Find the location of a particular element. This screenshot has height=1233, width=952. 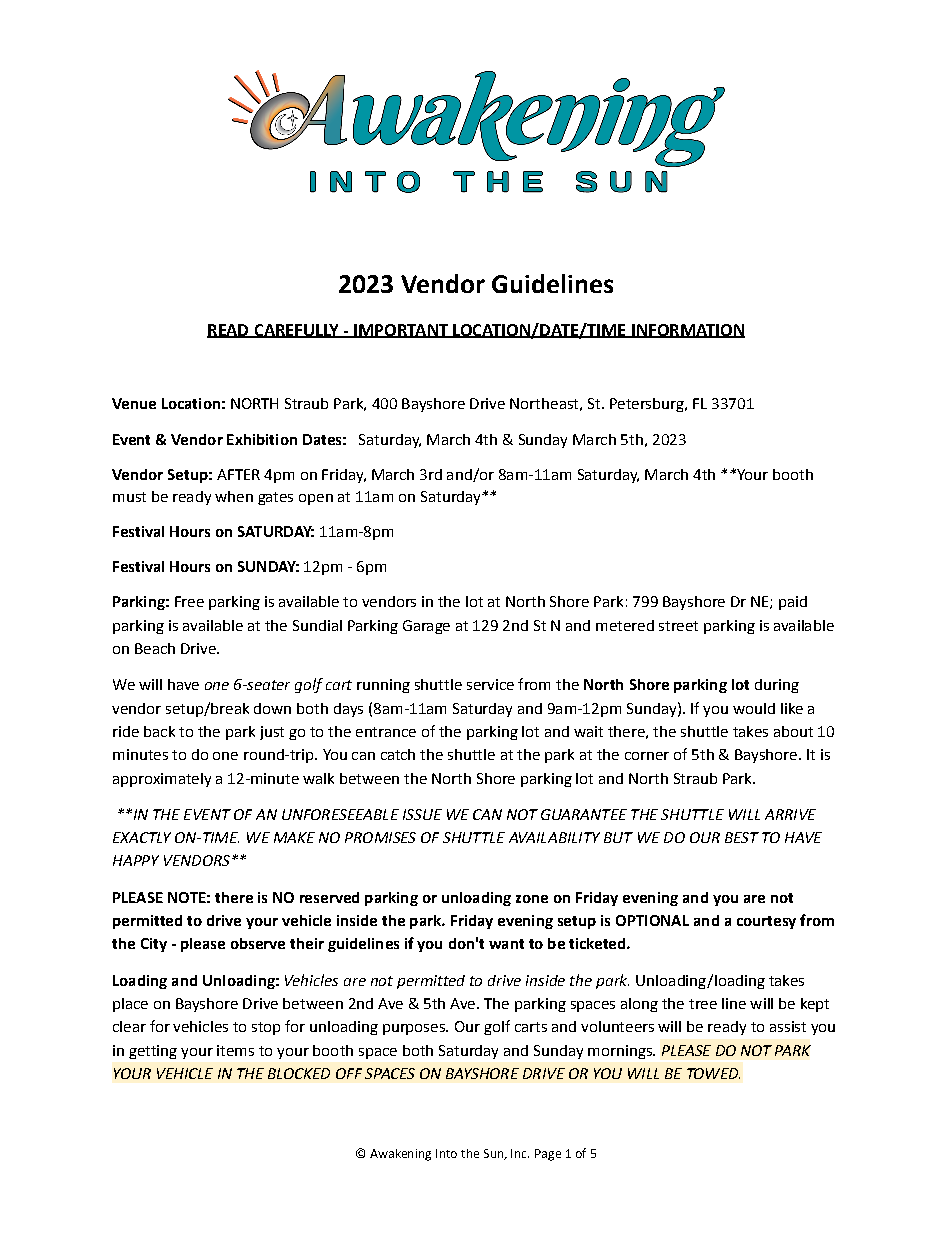

catch is located at coordinates (398, 754).
